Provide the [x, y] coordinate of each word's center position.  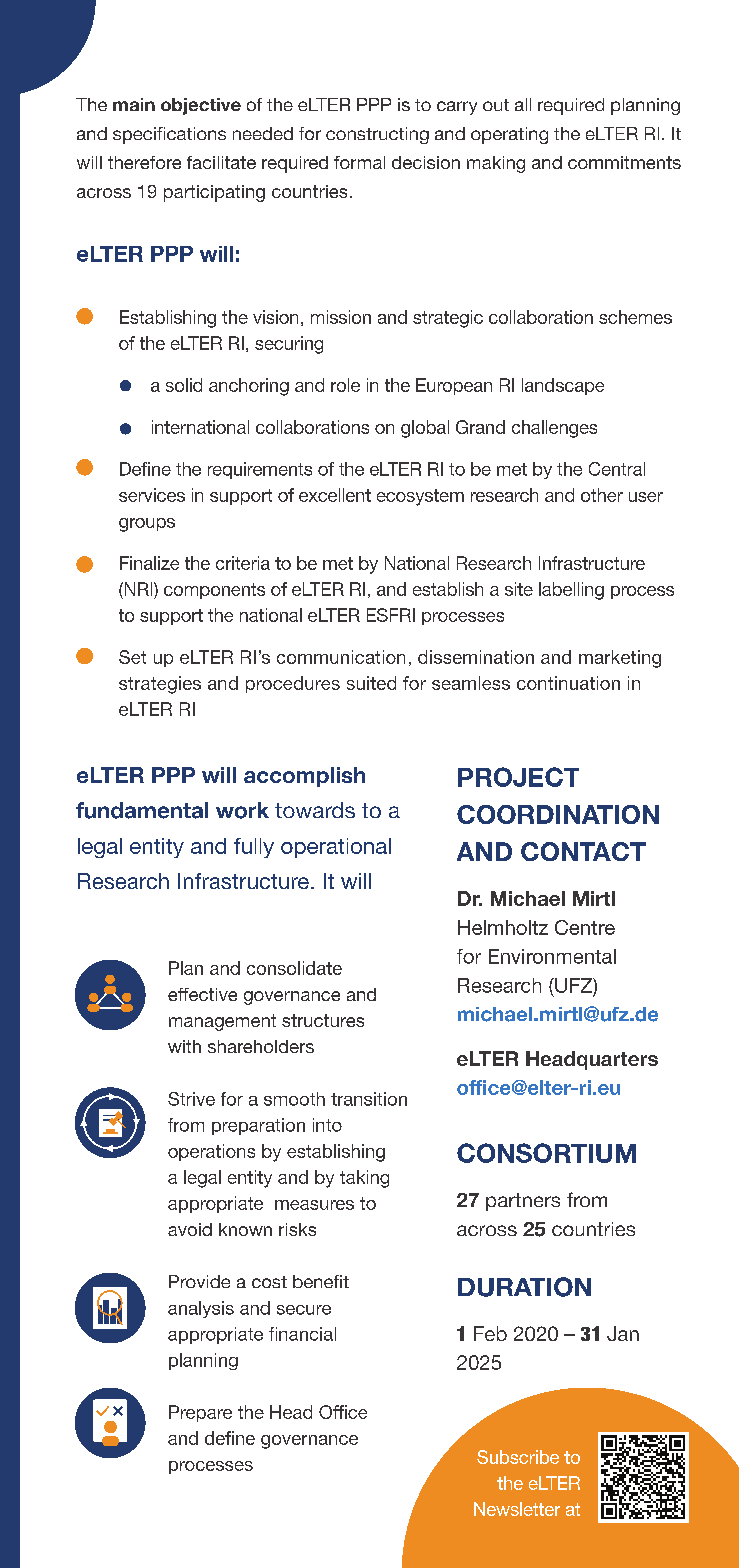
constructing [377, 135]
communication [341, 657]
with [184, 1046]
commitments [624, 162]
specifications [169, 135]
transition [369, 1099]
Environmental [552, 956]
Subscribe [518, 1457]
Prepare [200, 1413]
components [214, 591]
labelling [571, 591]
